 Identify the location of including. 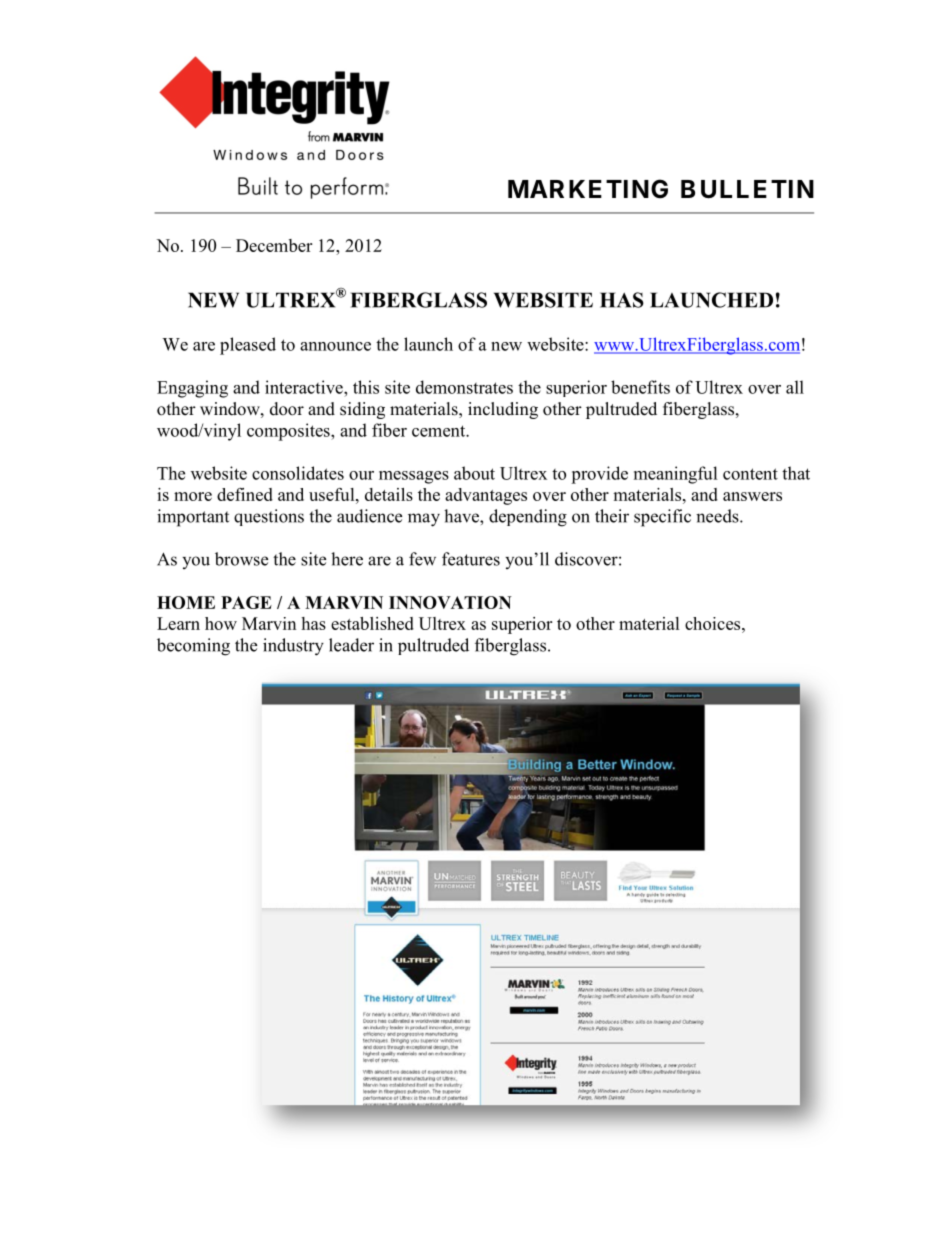
(503, 410).
